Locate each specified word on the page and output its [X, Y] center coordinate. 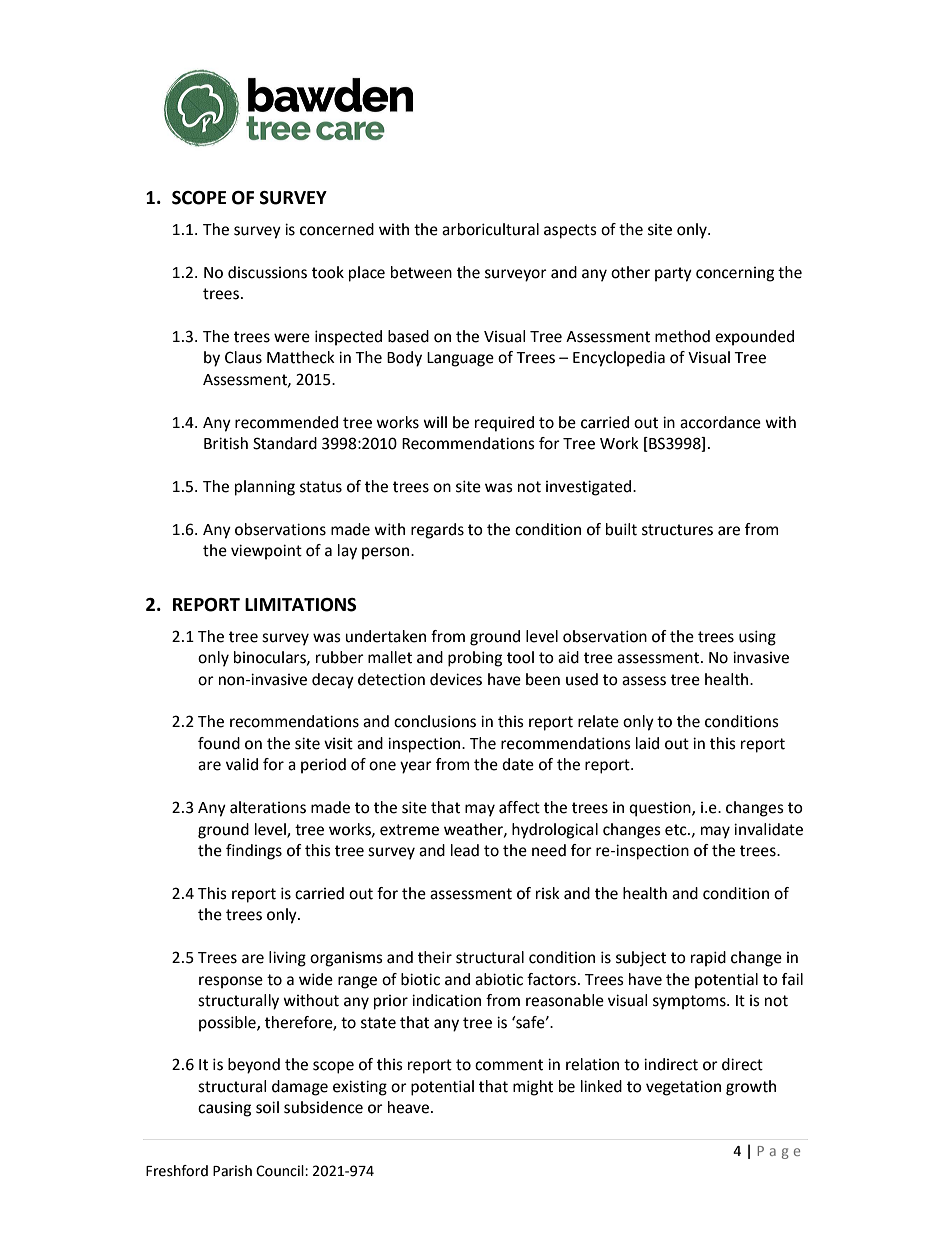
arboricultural [490, 229]
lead [465, 850]
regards [437, 531]
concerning [735, 274]
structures [677, 530]
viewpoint [266, 552]
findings [254, 852]
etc [677, 830]
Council [281, 1171]
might [533, 1088]
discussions [267, 272]
